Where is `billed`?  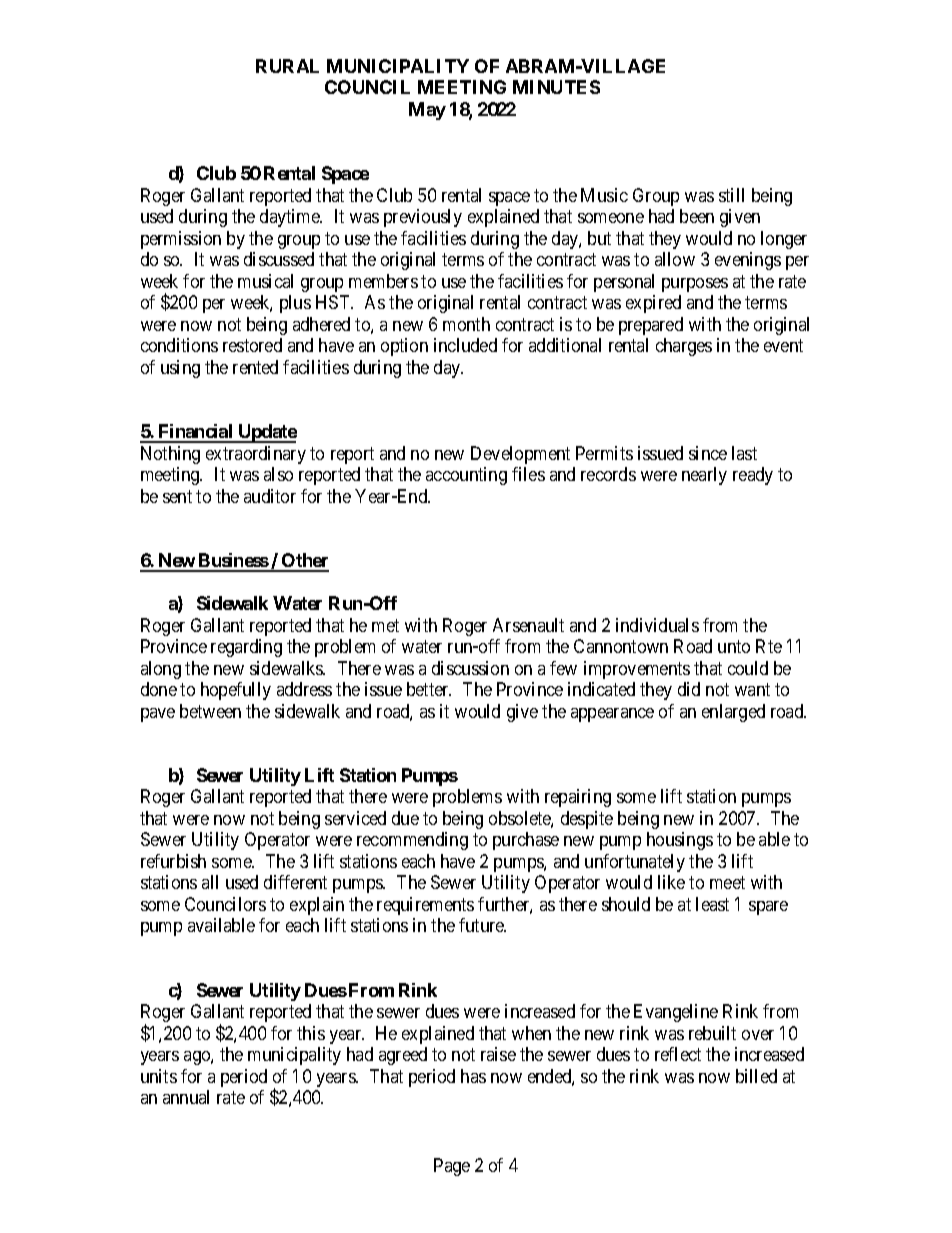 billed is located at coordinates (756, 1076).
